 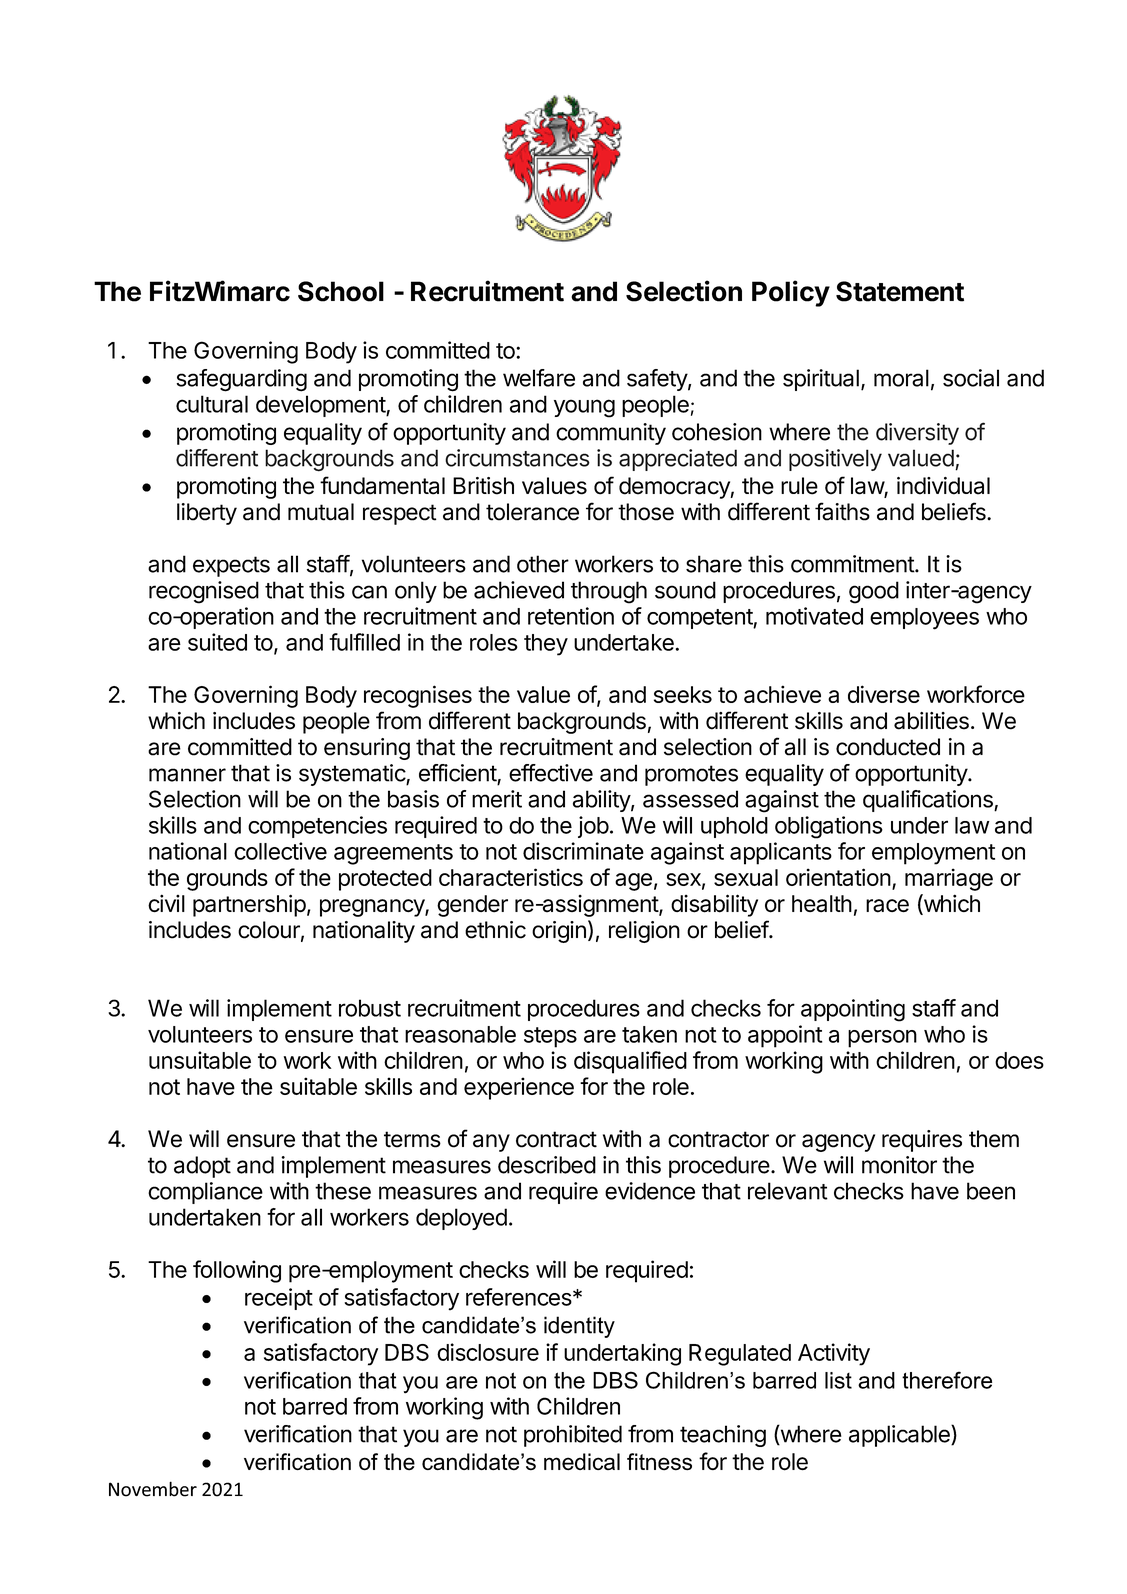 What do you see at coordinates (249, 905) in the screenshot?
I see `partnership` at bounding box center [249, 905].
